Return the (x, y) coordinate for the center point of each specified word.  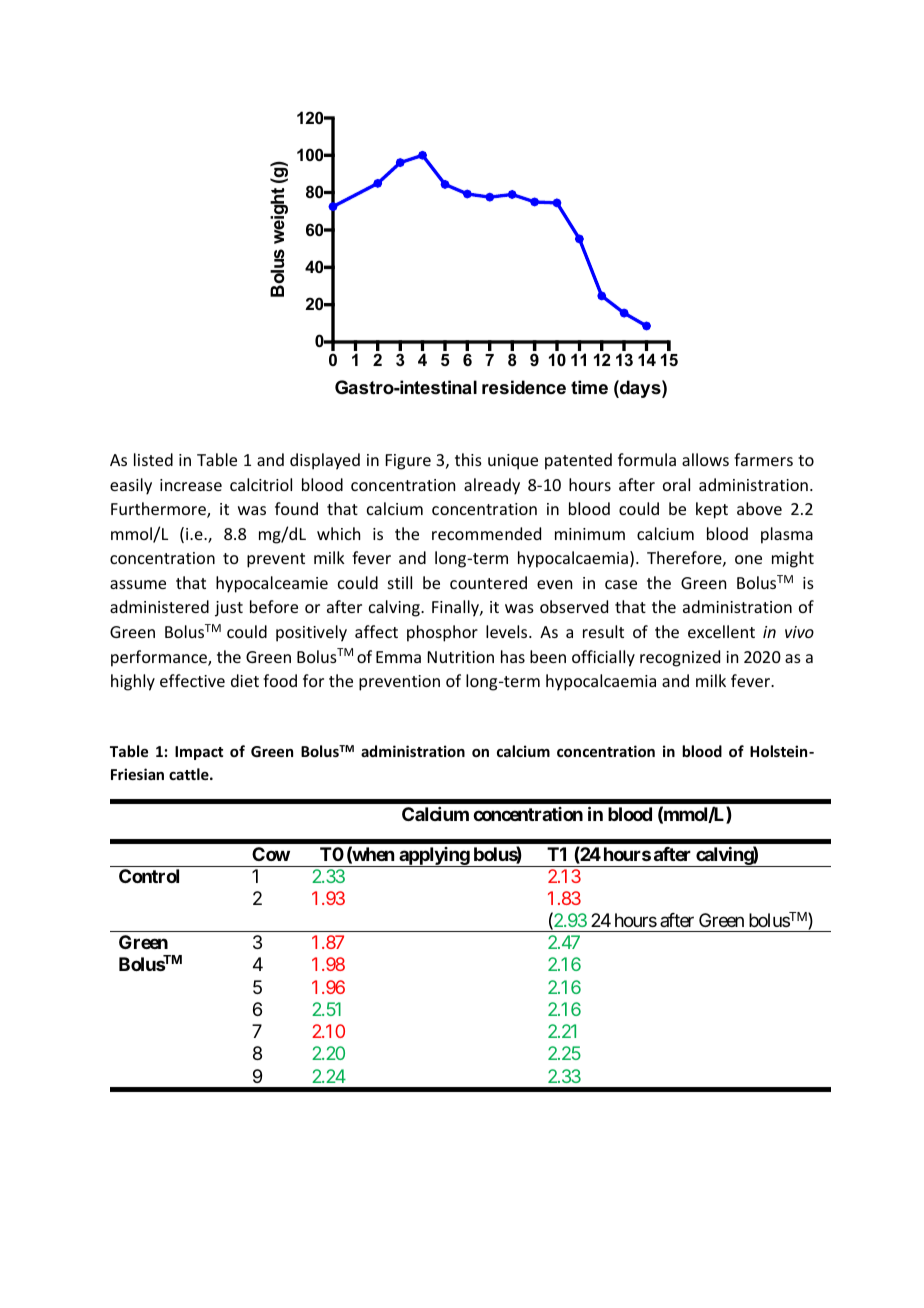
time (589, 387)
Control (149, 876)
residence (524, 387)
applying (434, 857)
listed (153, 459)
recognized (680, 658)
